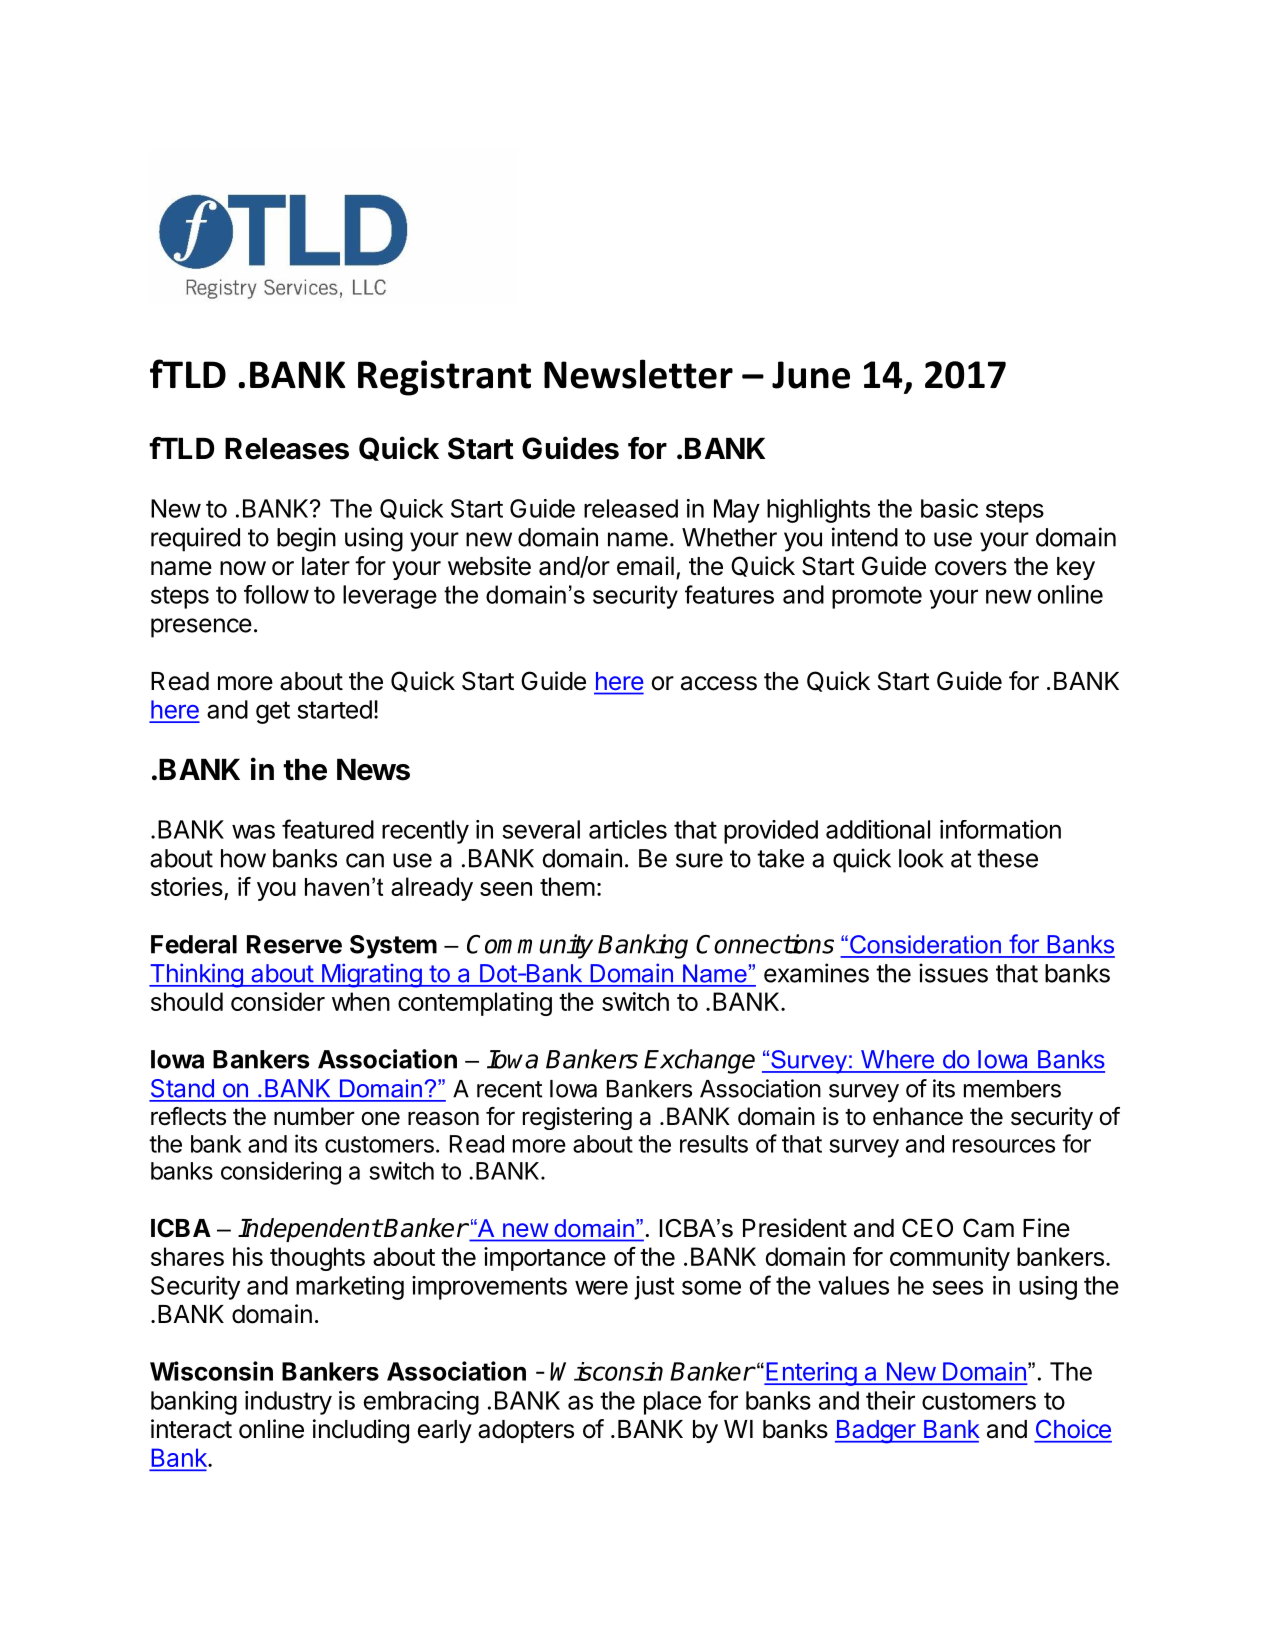 The width and height of the screenshot is (1270, 1643). What do you see at coordinates (631, 508) in the screenshot?
I see `released` at bounding box center [631, 508].
